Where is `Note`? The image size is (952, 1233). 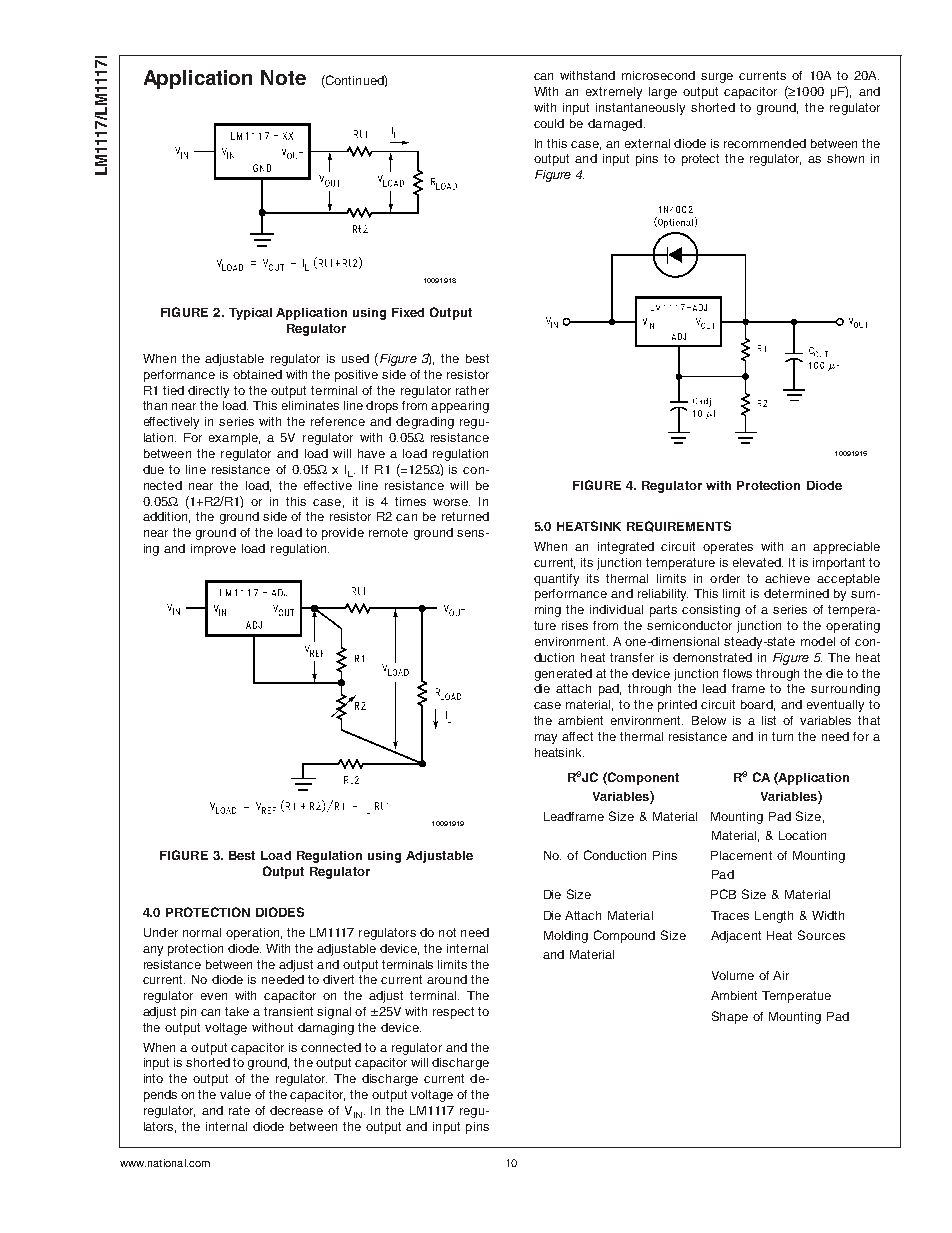 Note is located at coordinates (283, 77).
